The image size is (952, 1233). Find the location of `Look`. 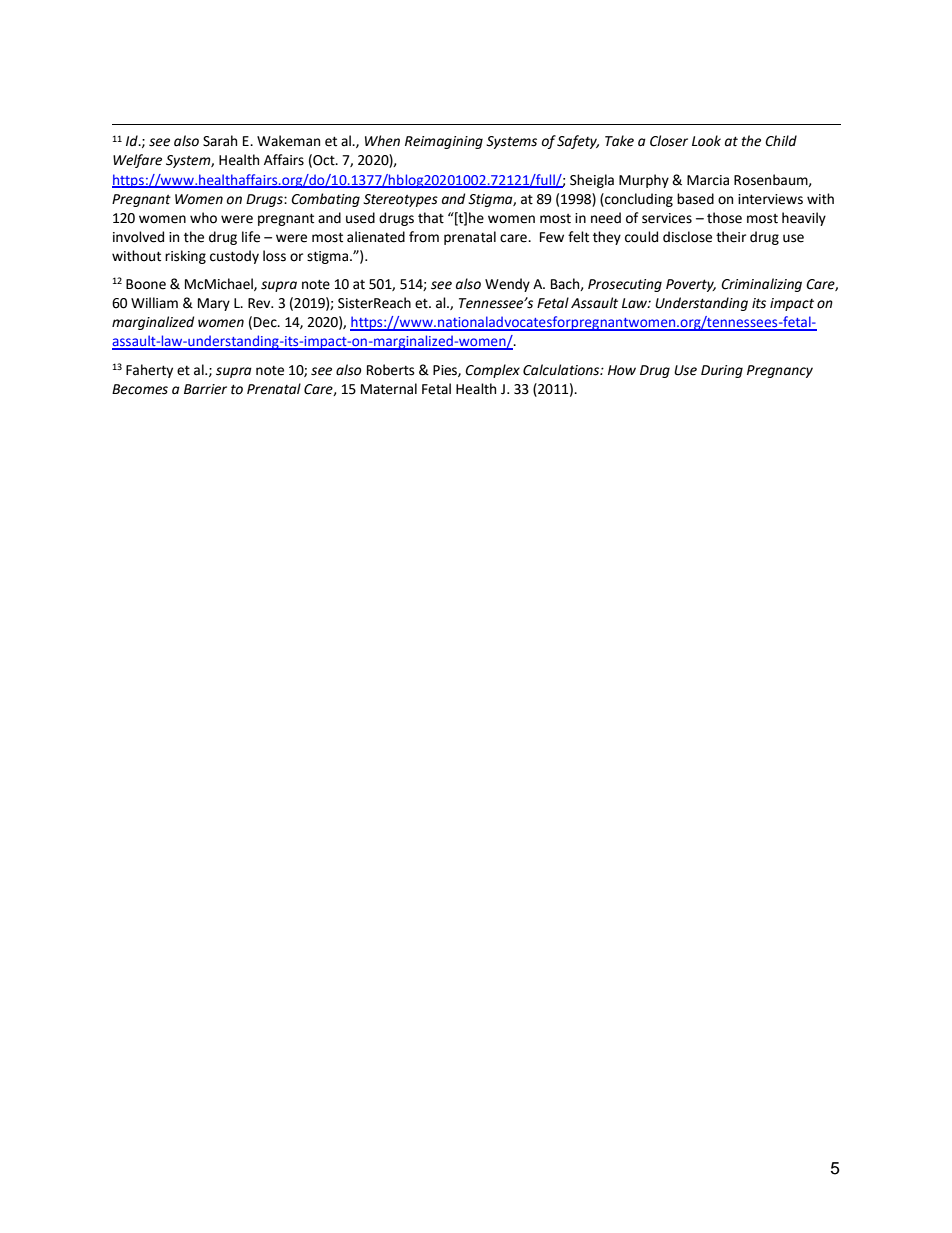

Look is located at coordinates (706, 141).
